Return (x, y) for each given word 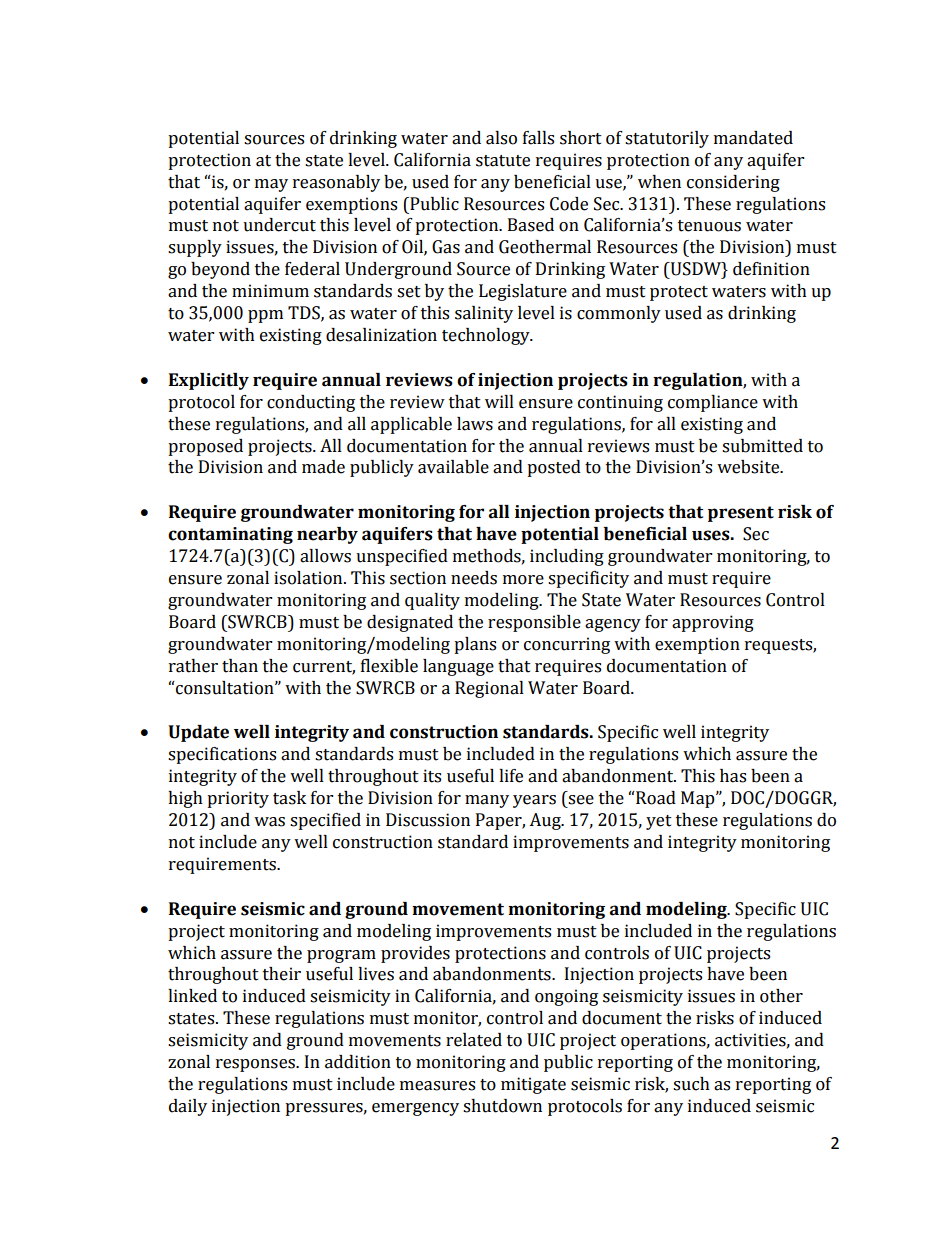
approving (713, 623)
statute (503, 161)
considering (733, 183)
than (240, 666)
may (271, 185)
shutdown (502, 1106)
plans (475, 645)
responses (256, 1065)
